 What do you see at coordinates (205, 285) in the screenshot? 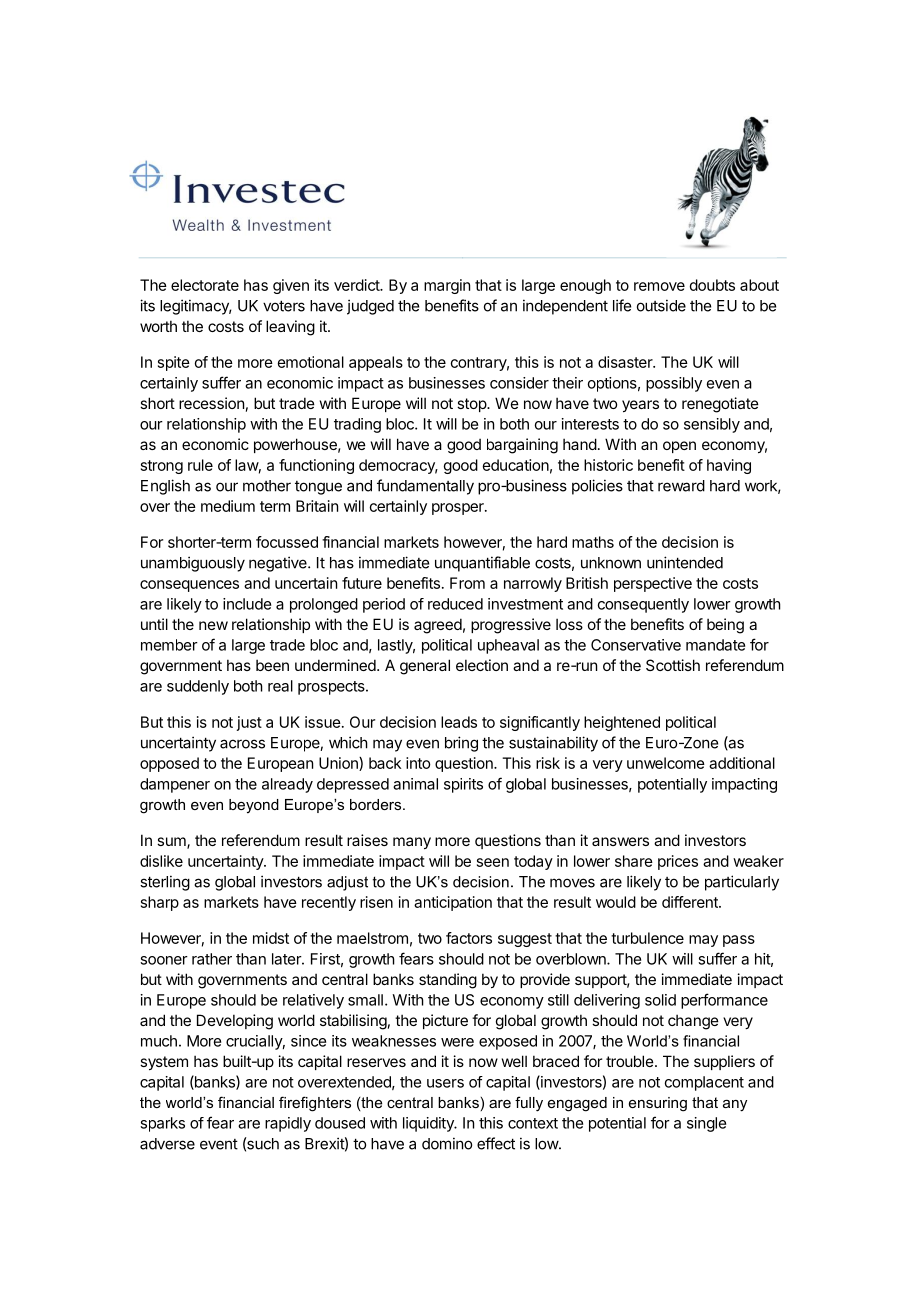
I see `electorate` at bounding box center [205, 285].
